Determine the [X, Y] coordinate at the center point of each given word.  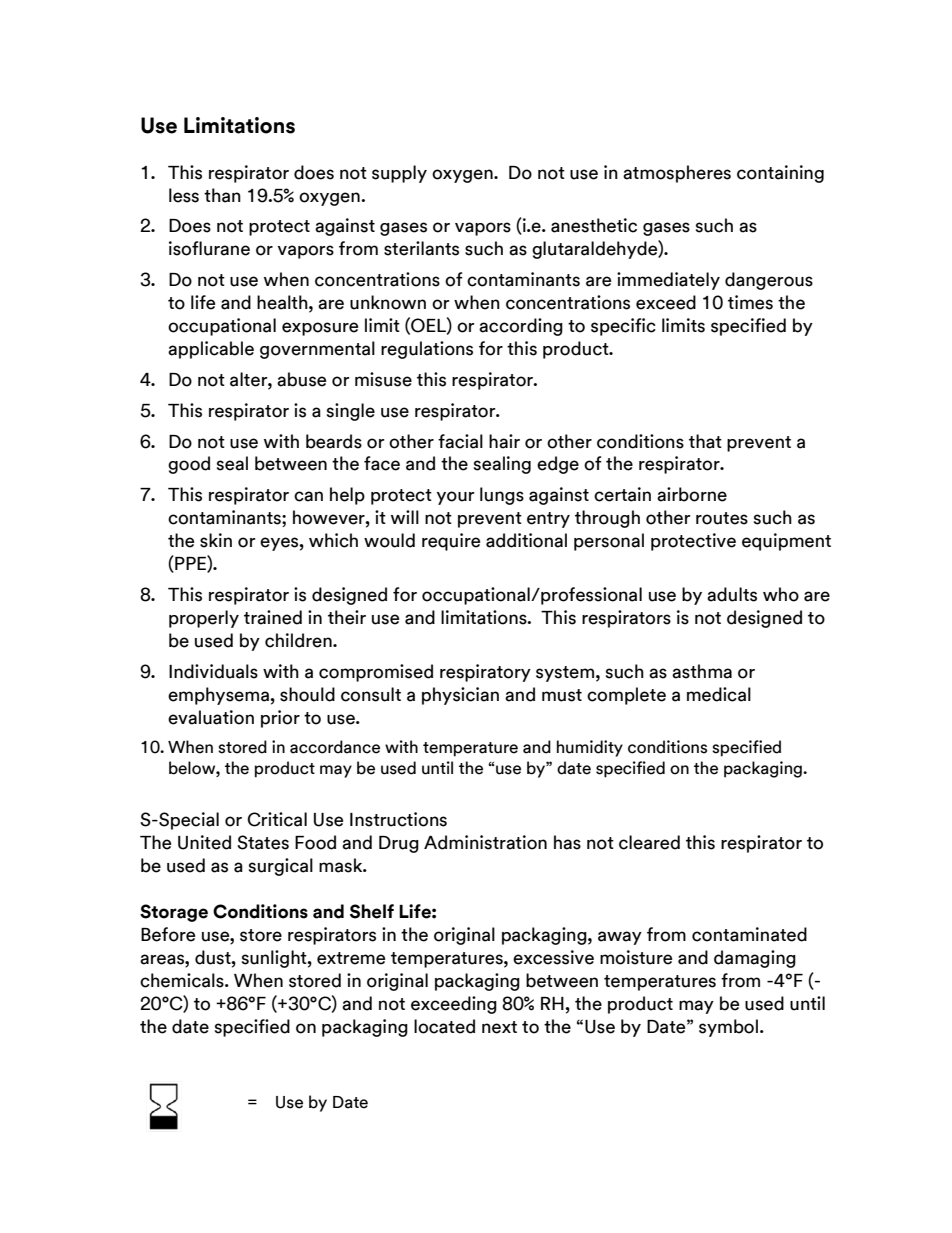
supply [399, 174]
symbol [728, 1028]
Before [168, 934]
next [499, 1027]
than [222, 195]
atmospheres [677, 174]
